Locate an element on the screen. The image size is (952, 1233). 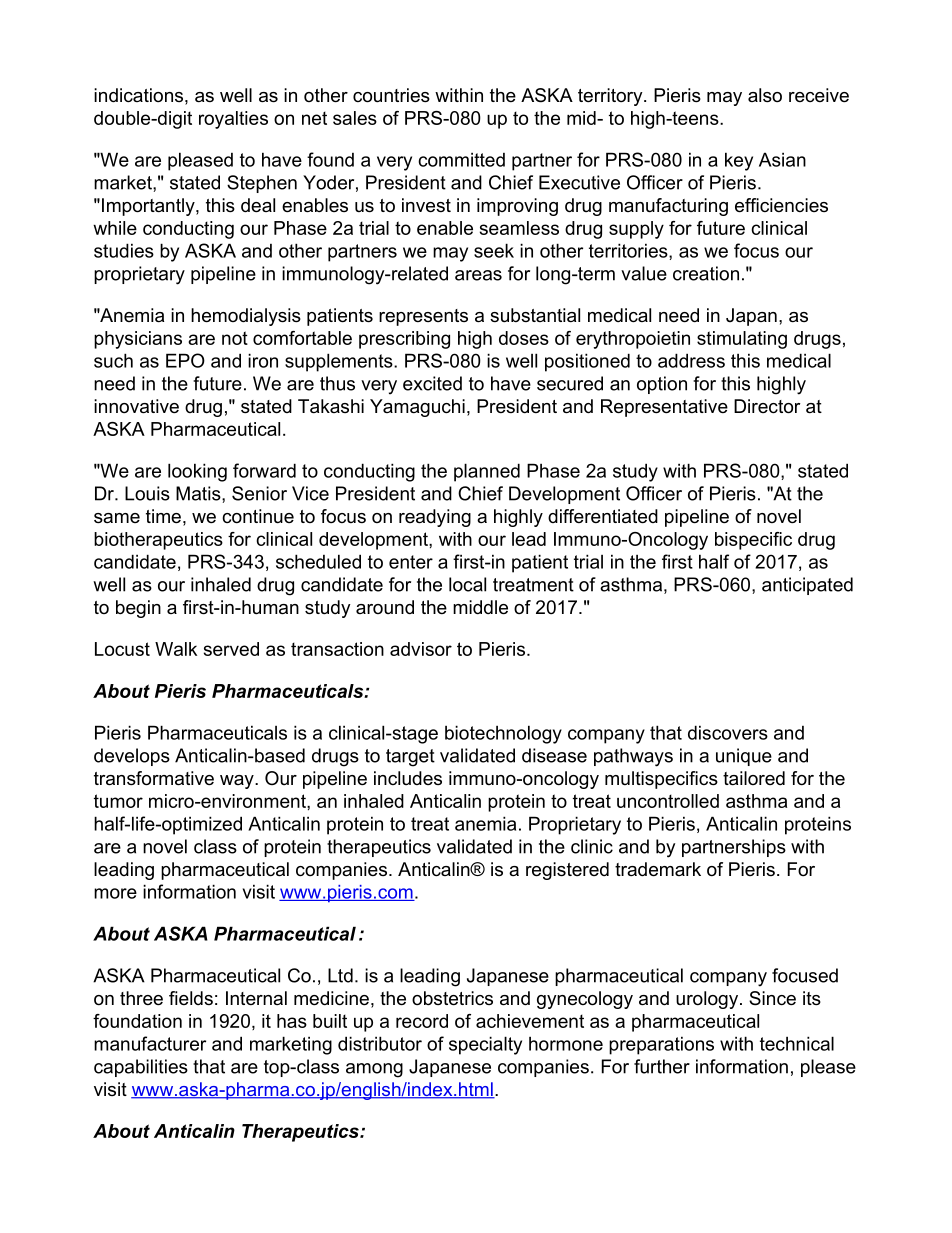
also is located at coordinates (765, 95).
